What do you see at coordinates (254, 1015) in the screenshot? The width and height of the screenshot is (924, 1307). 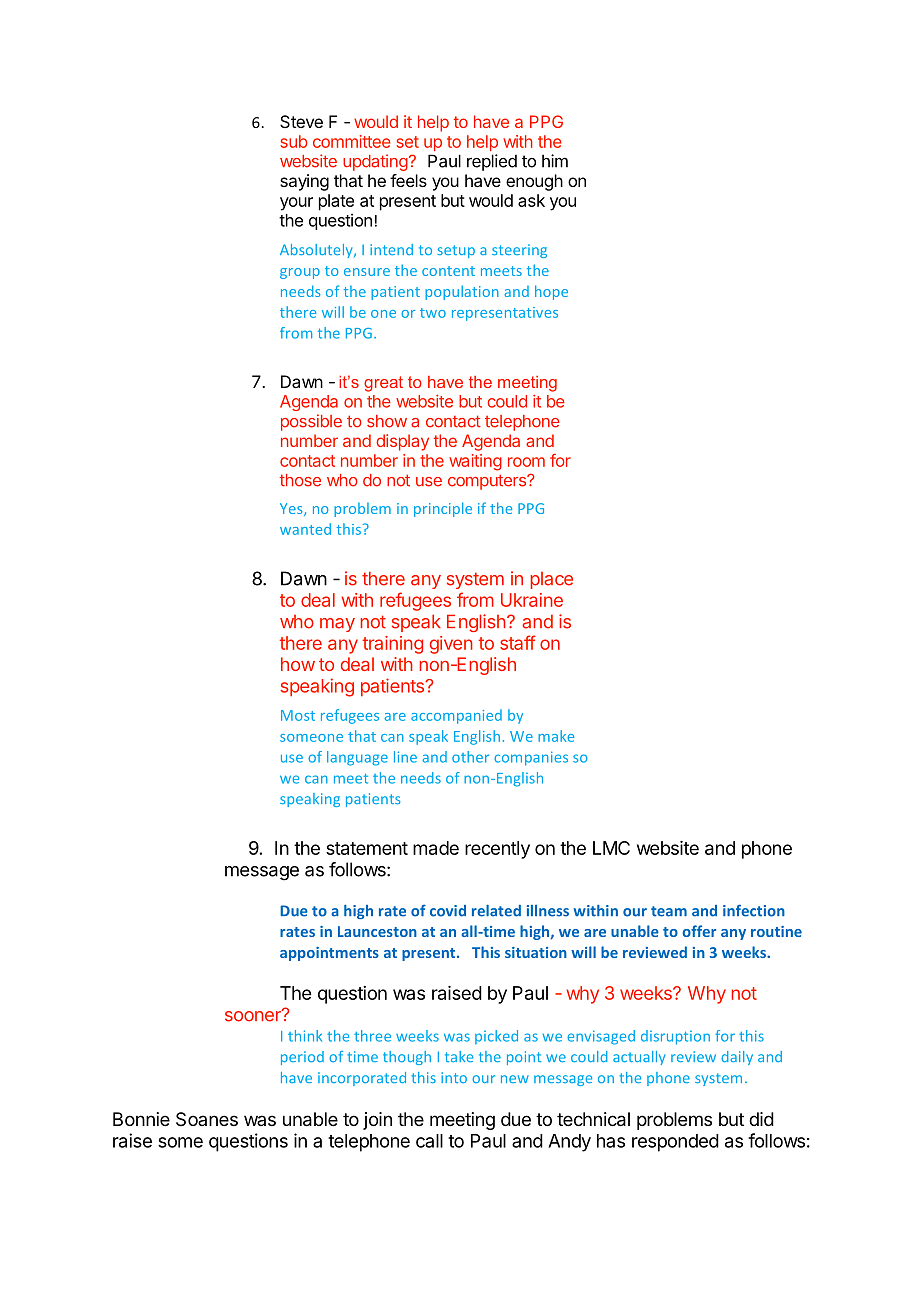 I see `sooner` at bounding box center [254, 1015].
